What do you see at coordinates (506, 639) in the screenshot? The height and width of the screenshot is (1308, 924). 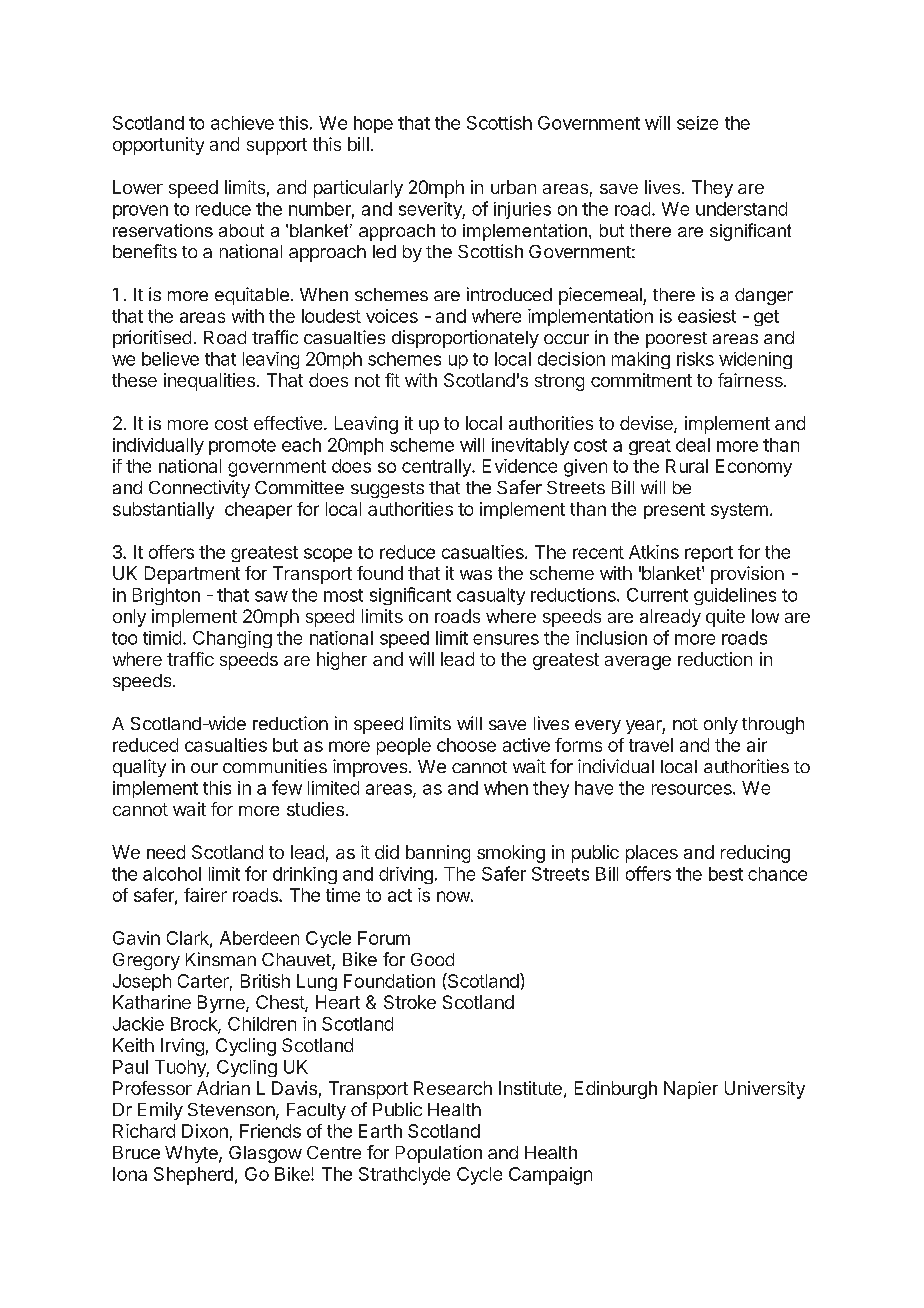 I see `ensures` at bounding box center [506, 639].
